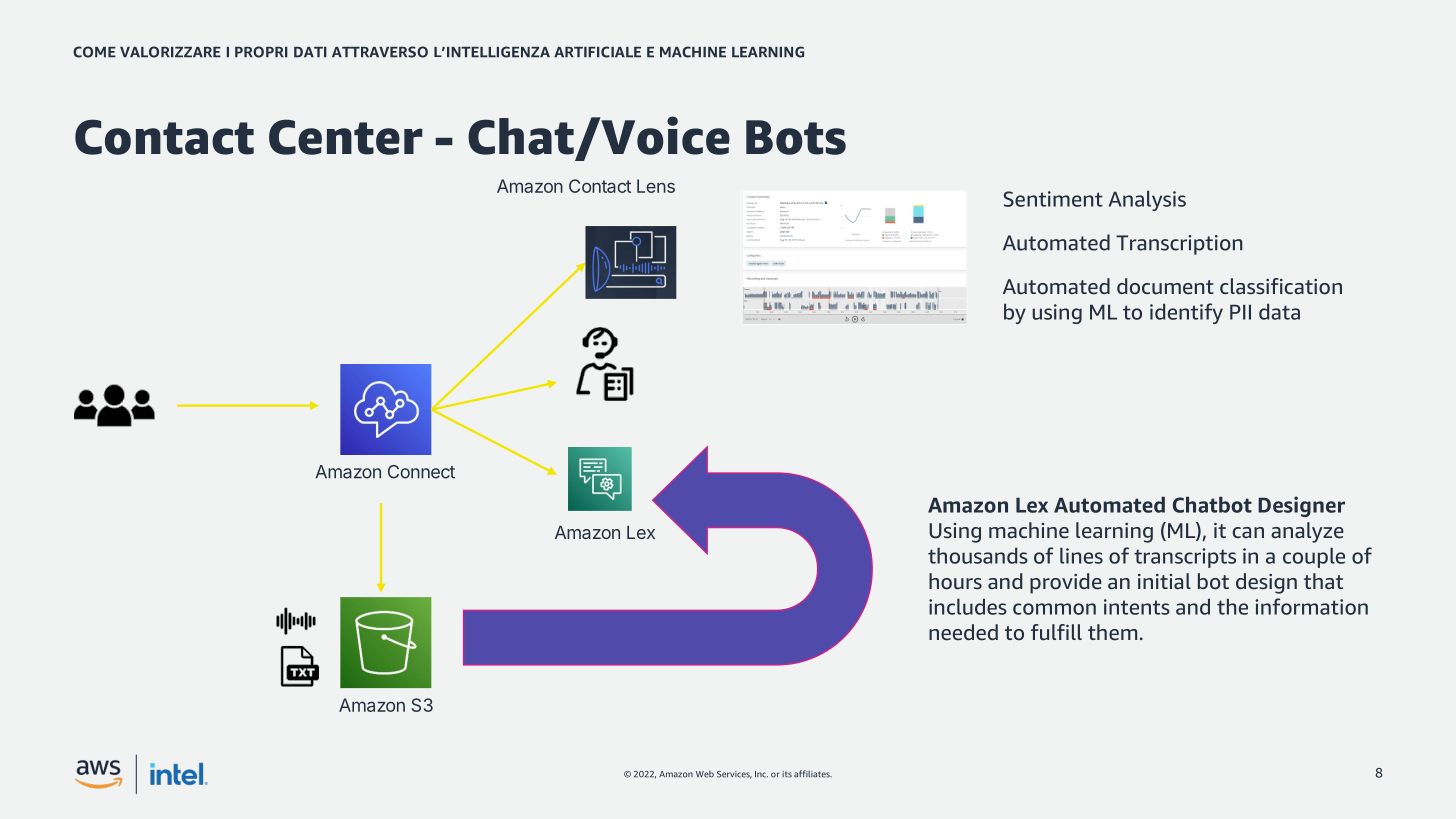 The image size is (1456, 819). I want to click on Analysis, so click(1147, 200).
